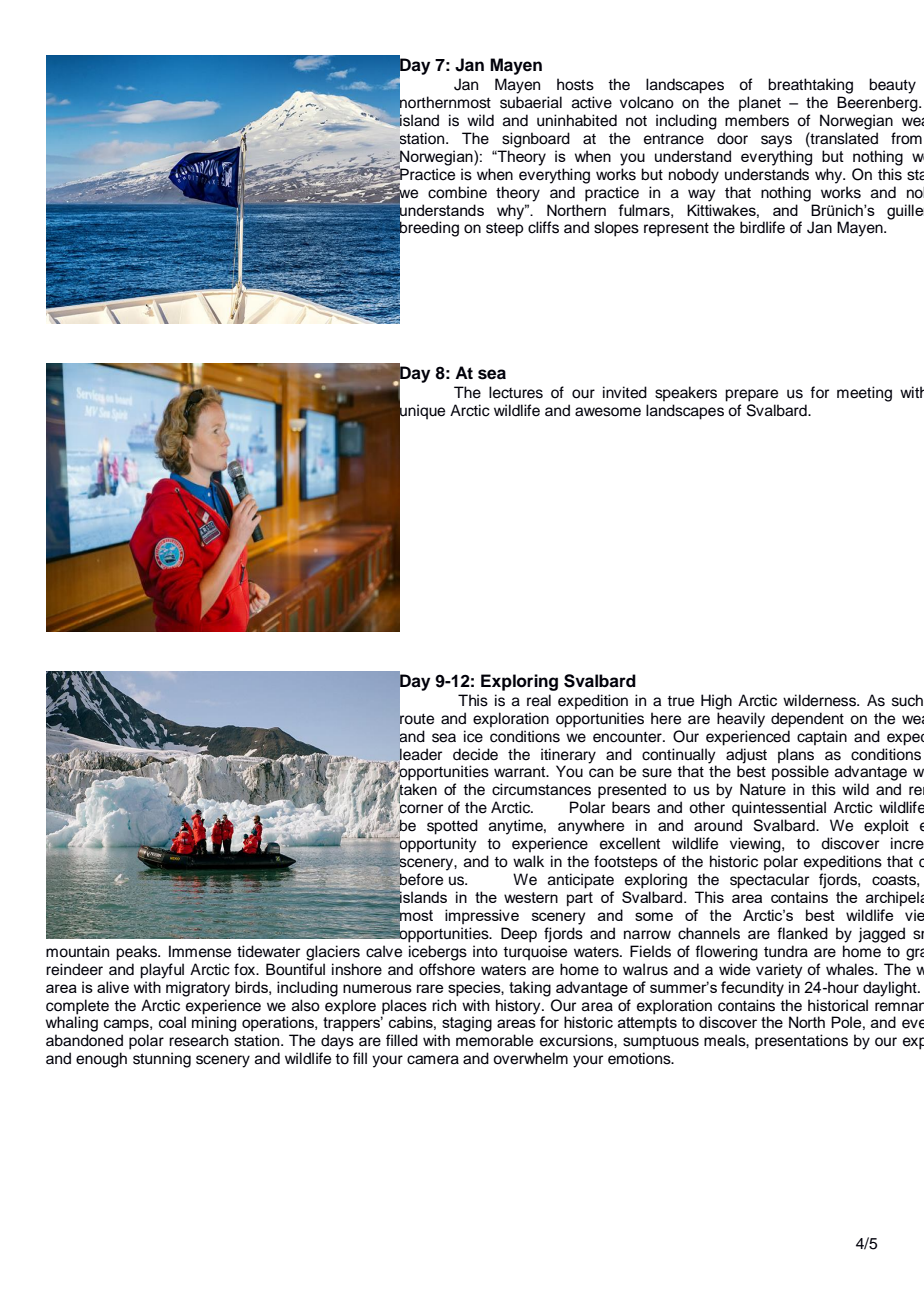 The image size is (924, 1308). I want to click on real, so click(539, 700).
